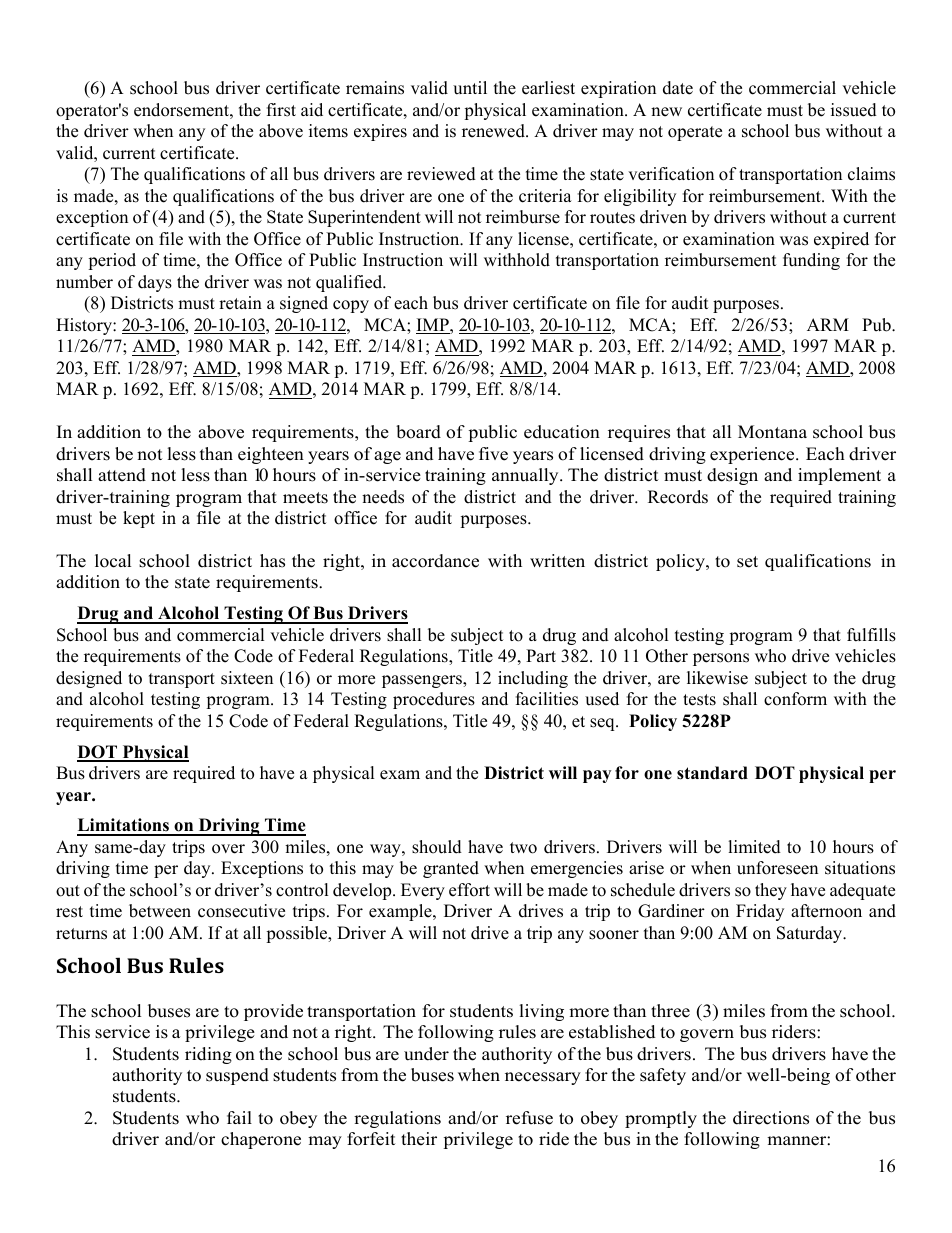  I want to click on should, so click(437, 847).
